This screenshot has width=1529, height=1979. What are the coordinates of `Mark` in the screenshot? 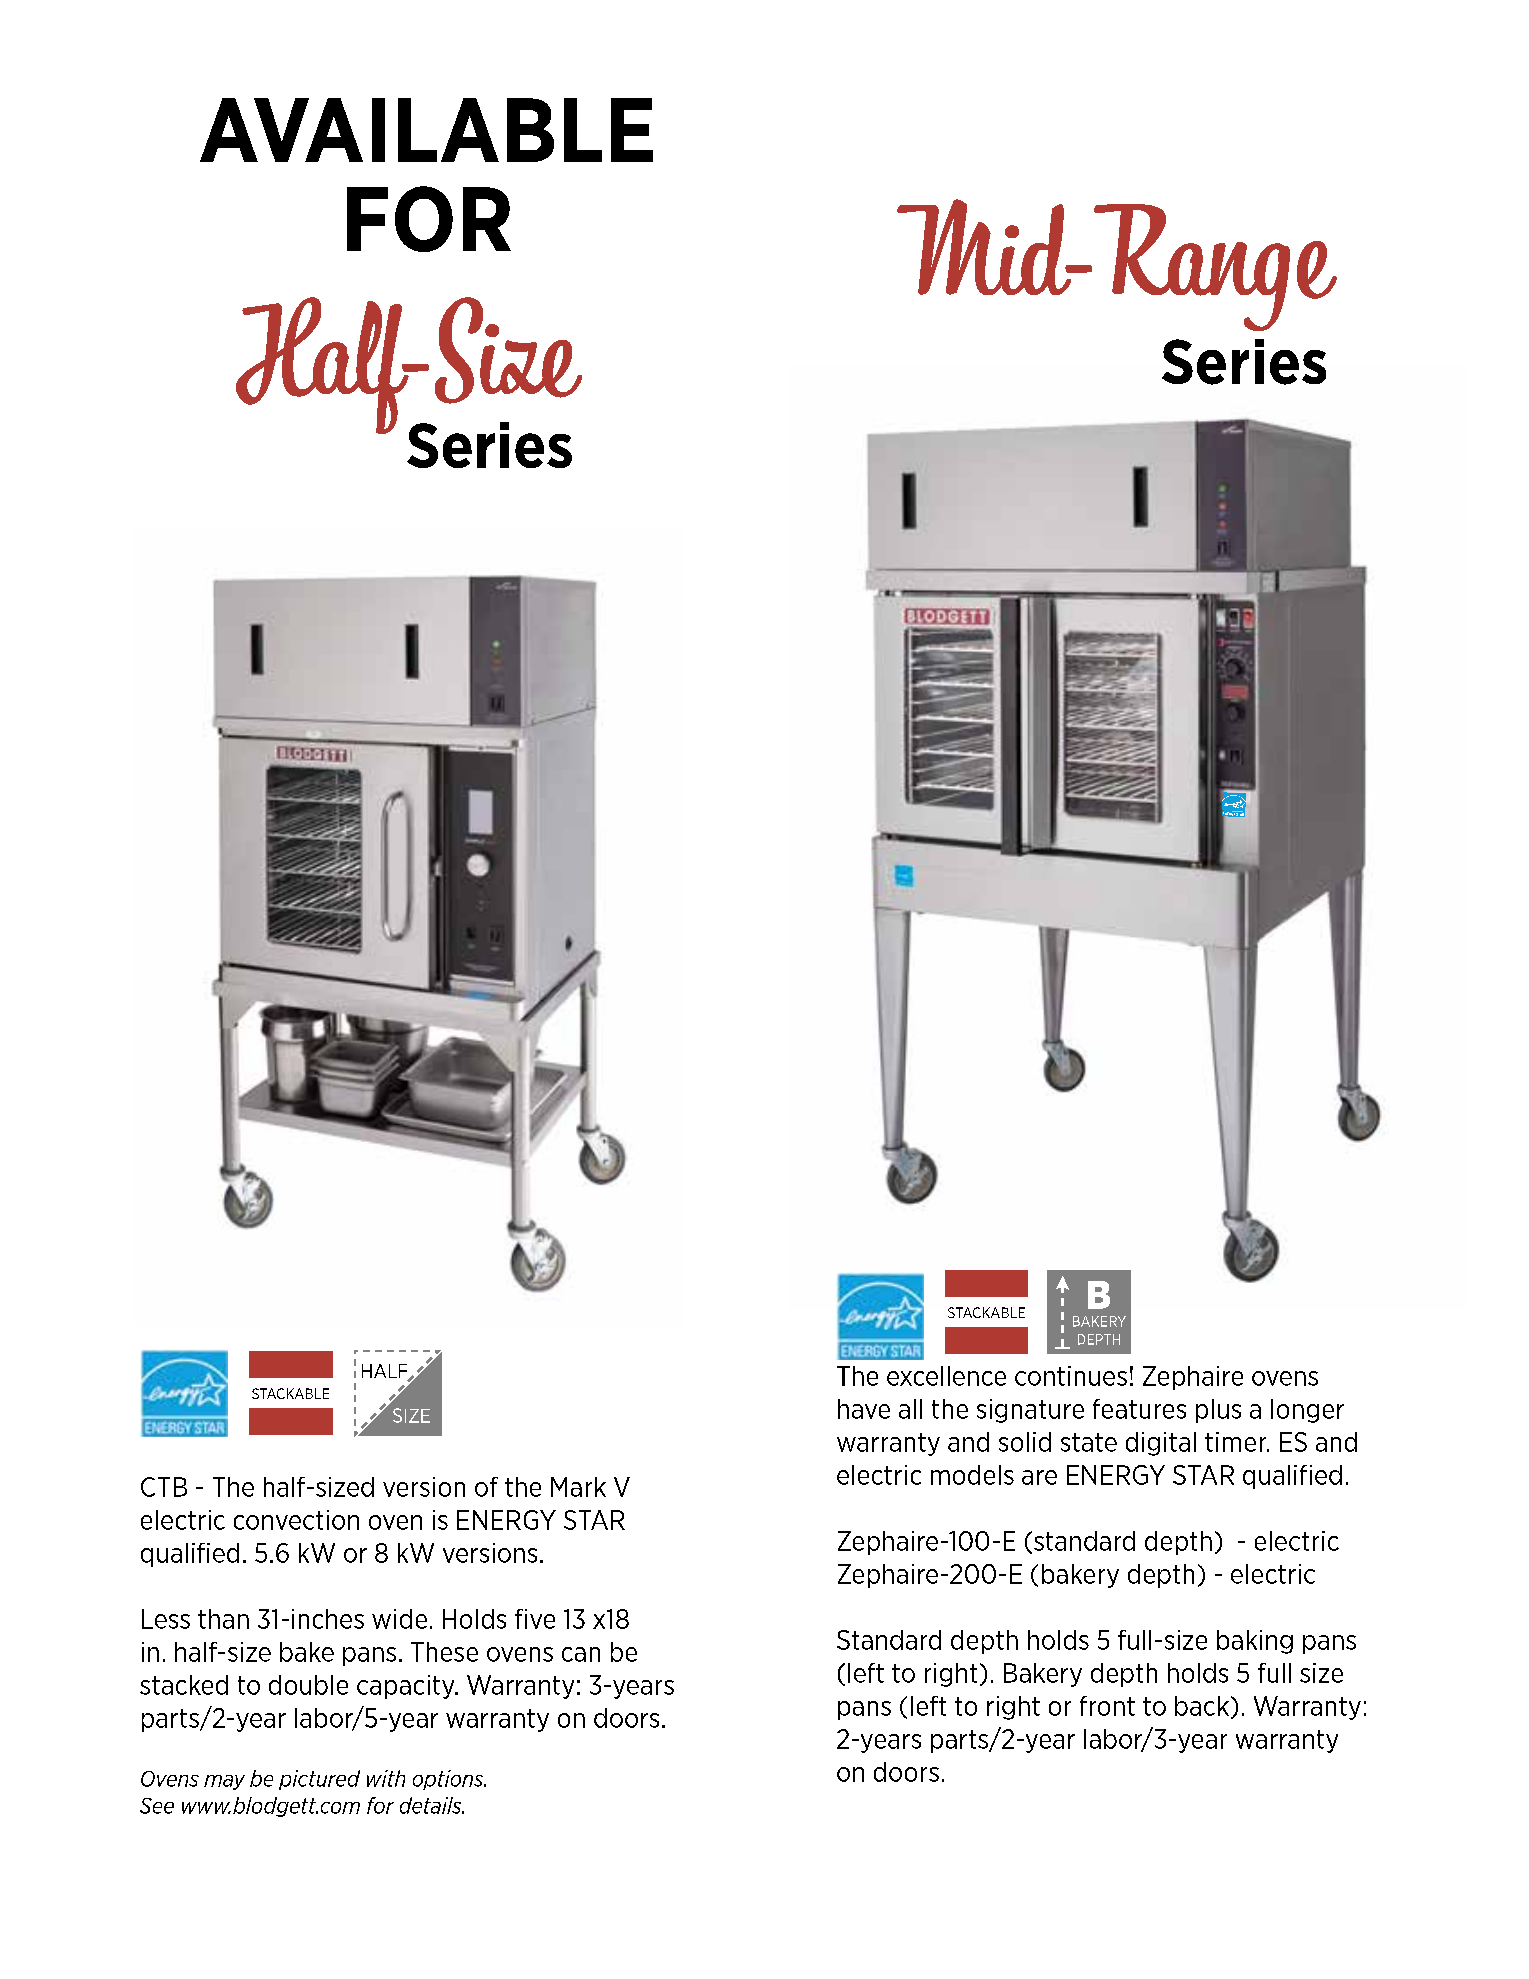 It's located at (578, 1487).
